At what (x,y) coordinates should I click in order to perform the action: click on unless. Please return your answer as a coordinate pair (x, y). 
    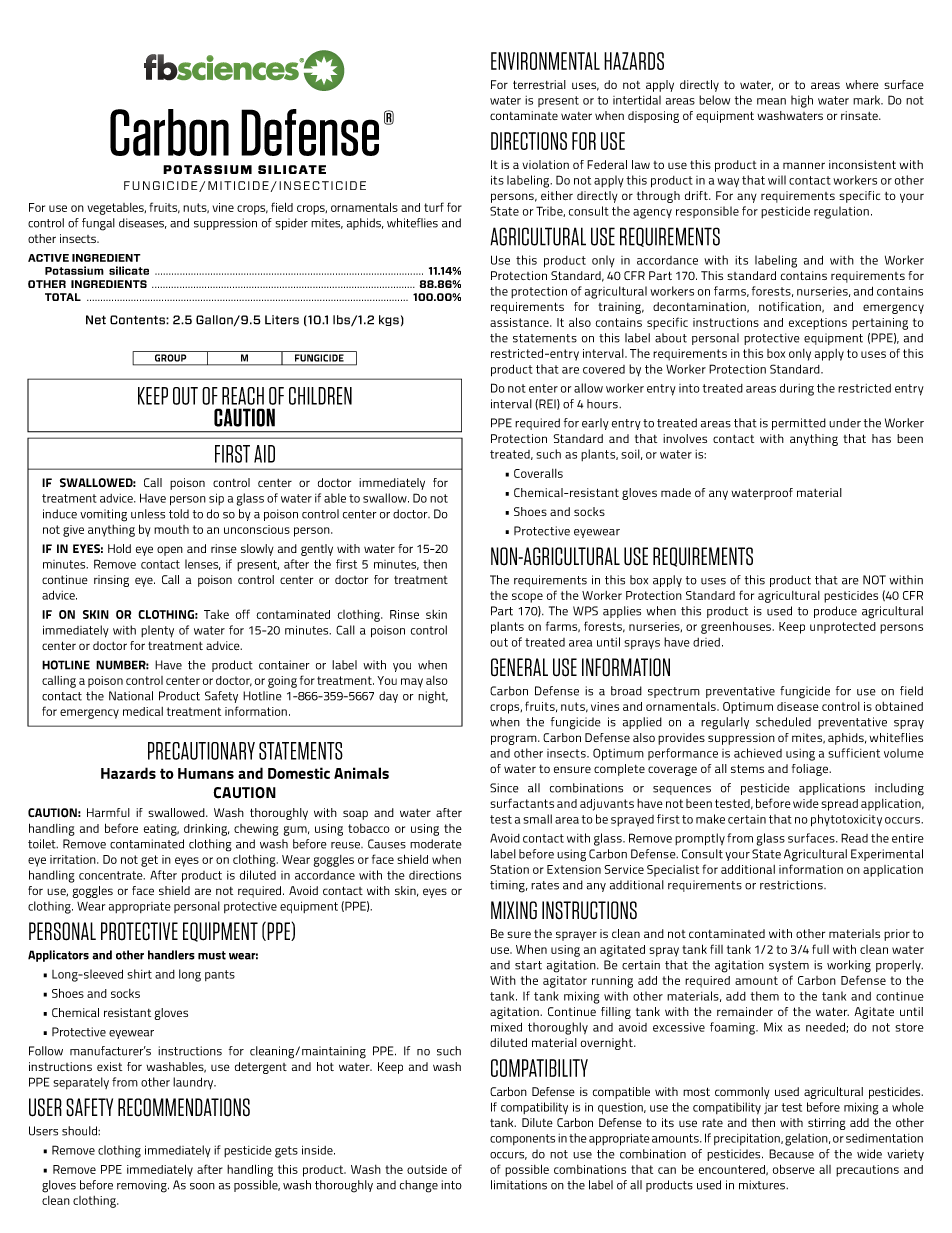
    Looking at the image, I should click on (148, 514).
